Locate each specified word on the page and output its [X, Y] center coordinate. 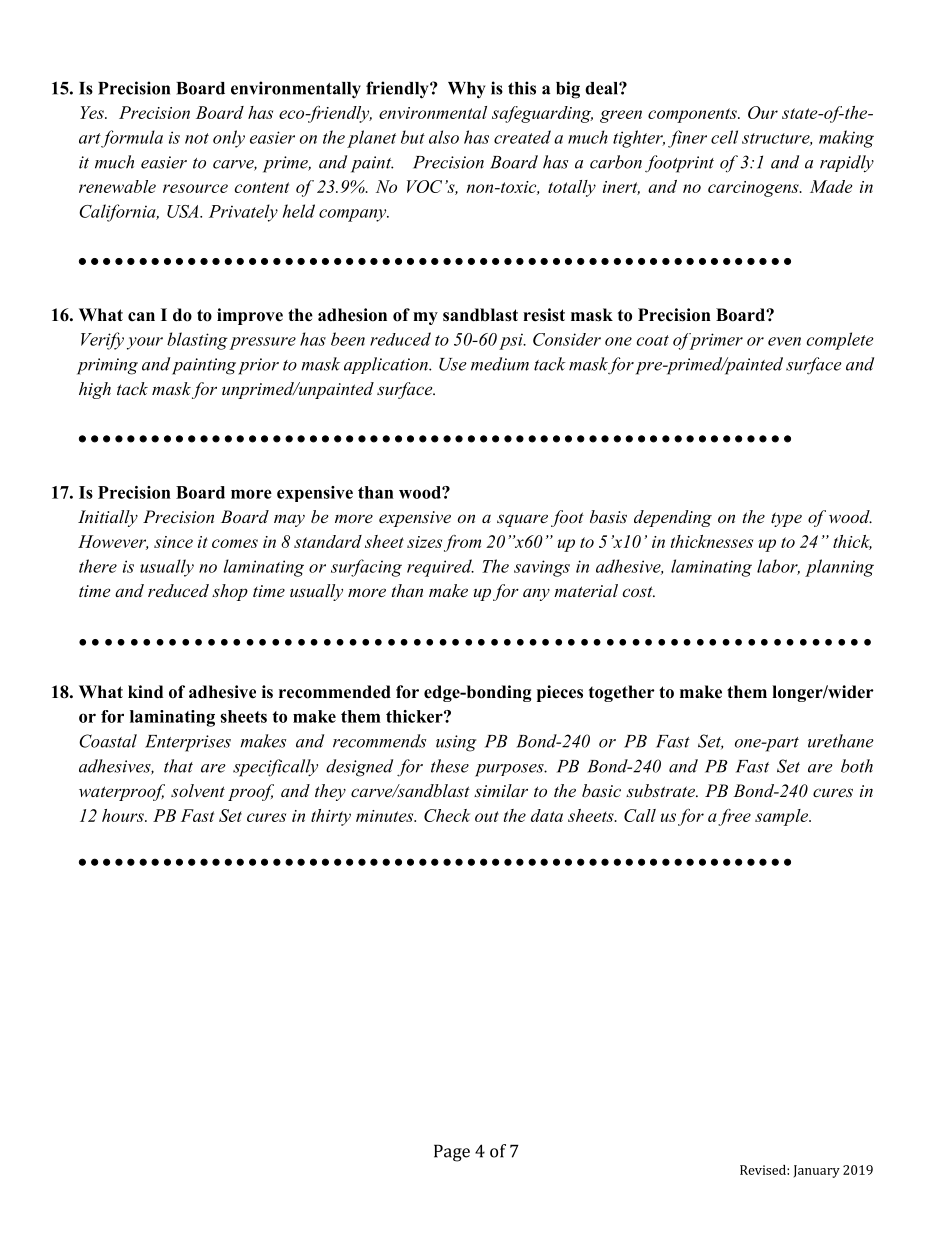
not [197, 138]
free [734, 817]
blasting [197, 341]
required [440, 568]
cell [724, 137]
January [817, 1171]
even [784, 341]
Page [452, 1153]
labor [778, 567]
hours [124, 815]
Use [453, 364]
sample [783, 817]
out [487, 816]
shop [230, 592]
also [444, 137]
